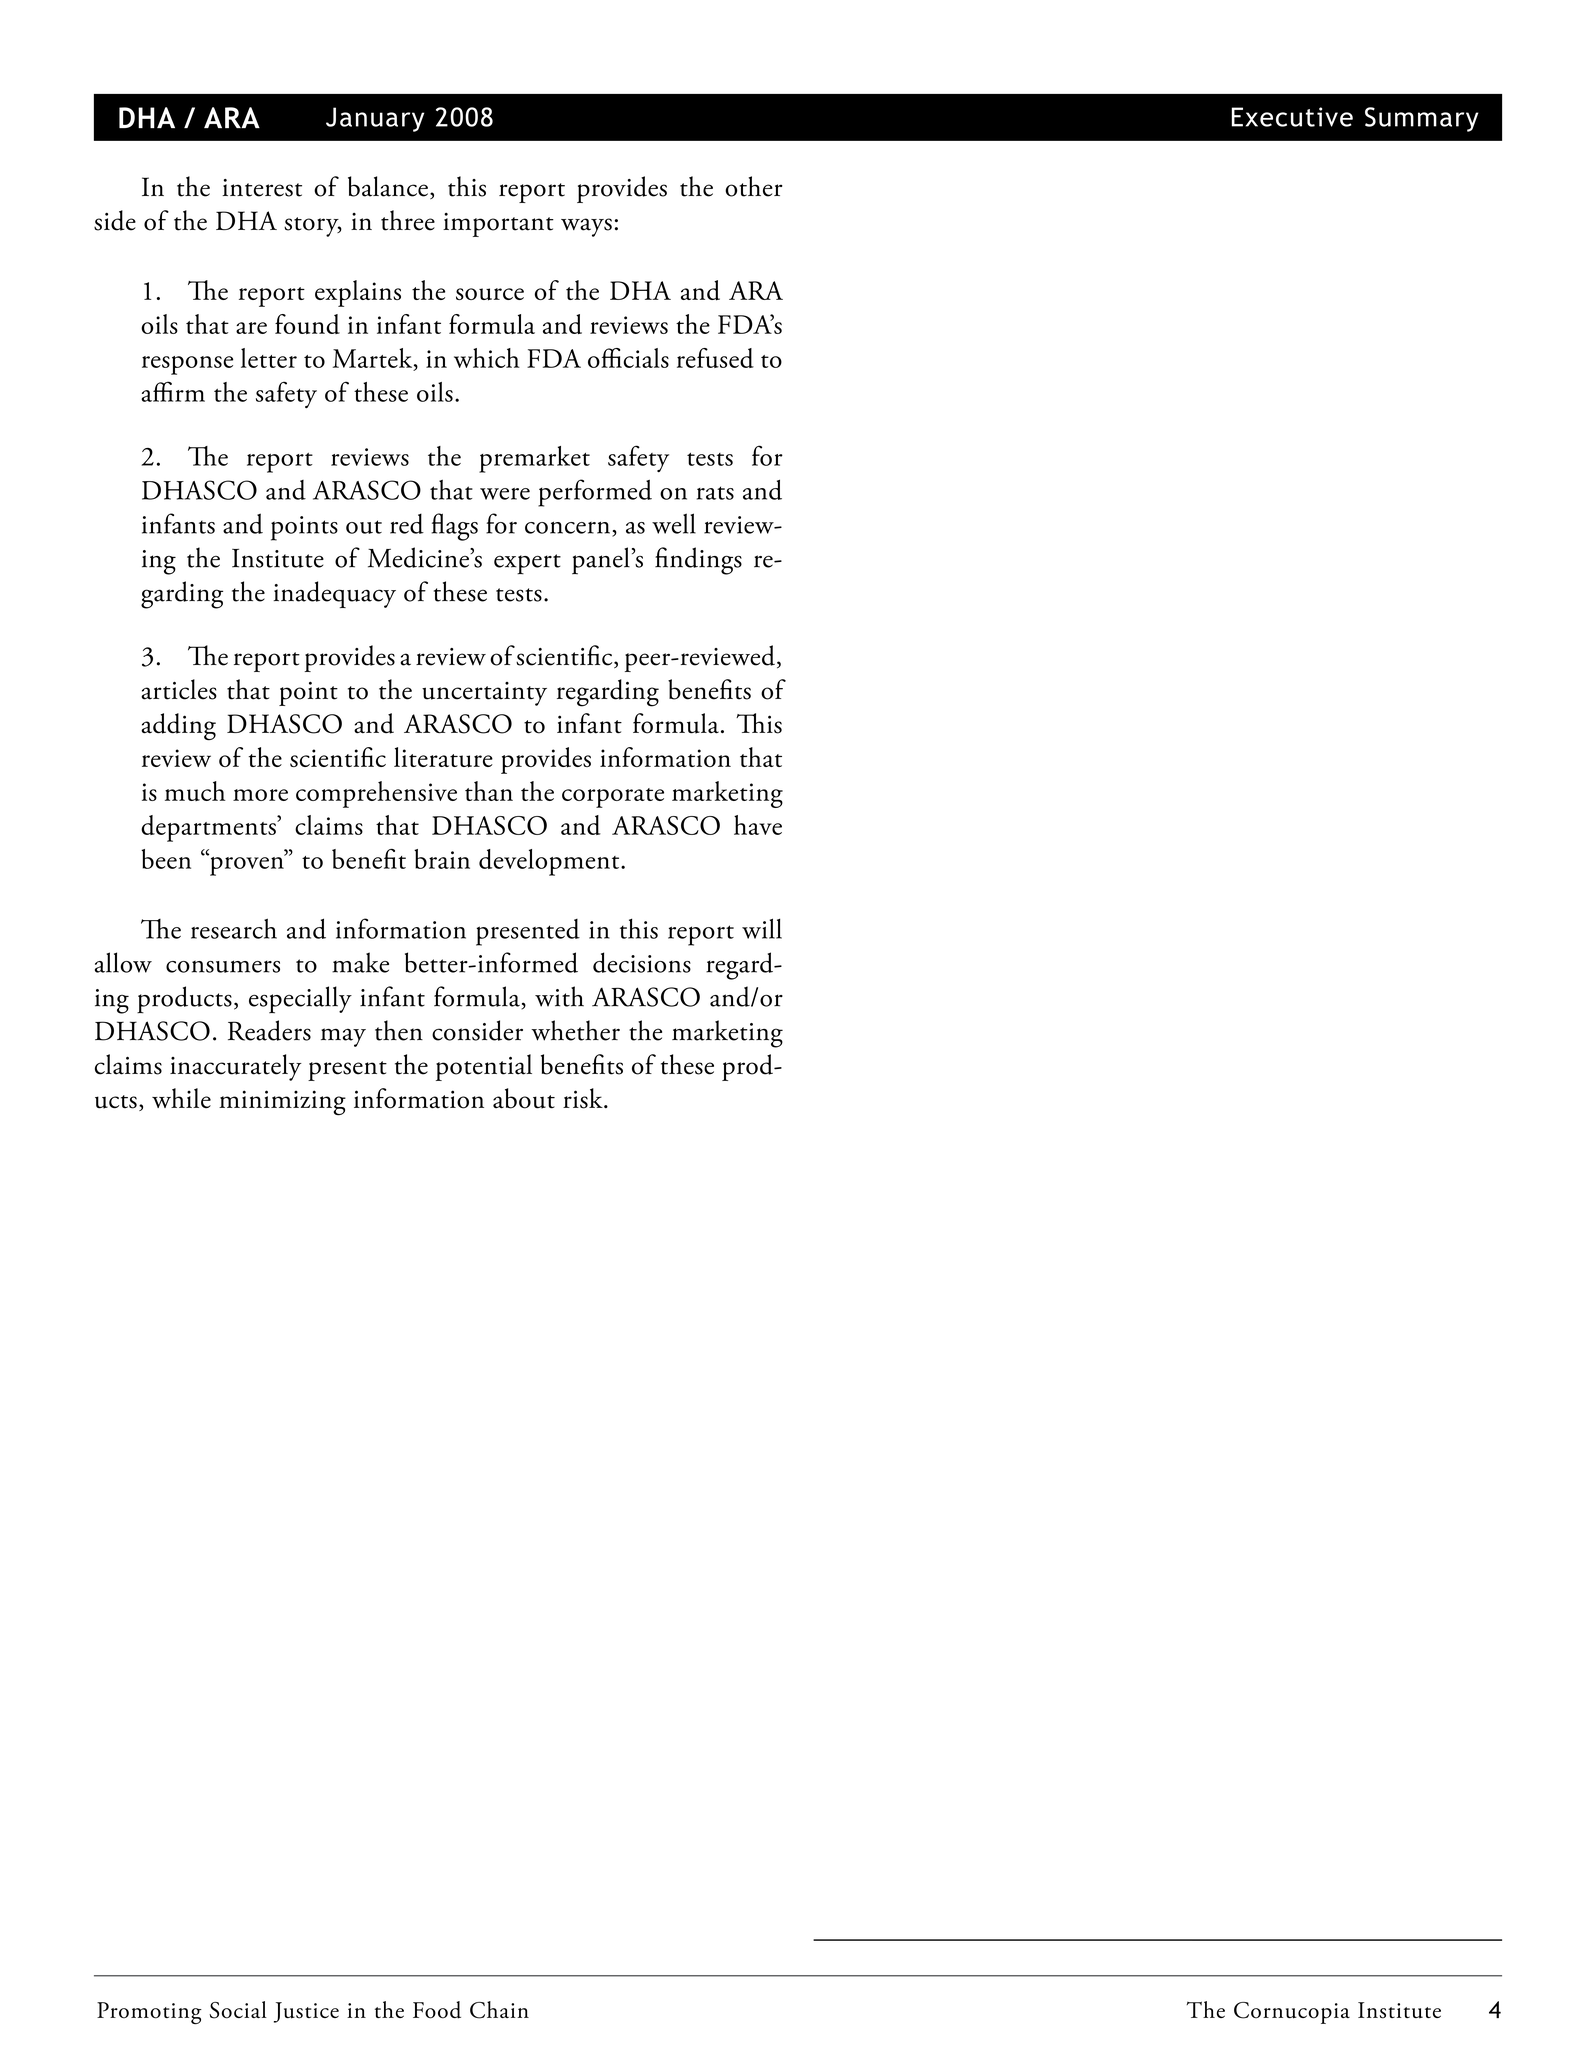 This screenshot has width=1596, height=2066. I want to click on interest, so click(262, 188).
